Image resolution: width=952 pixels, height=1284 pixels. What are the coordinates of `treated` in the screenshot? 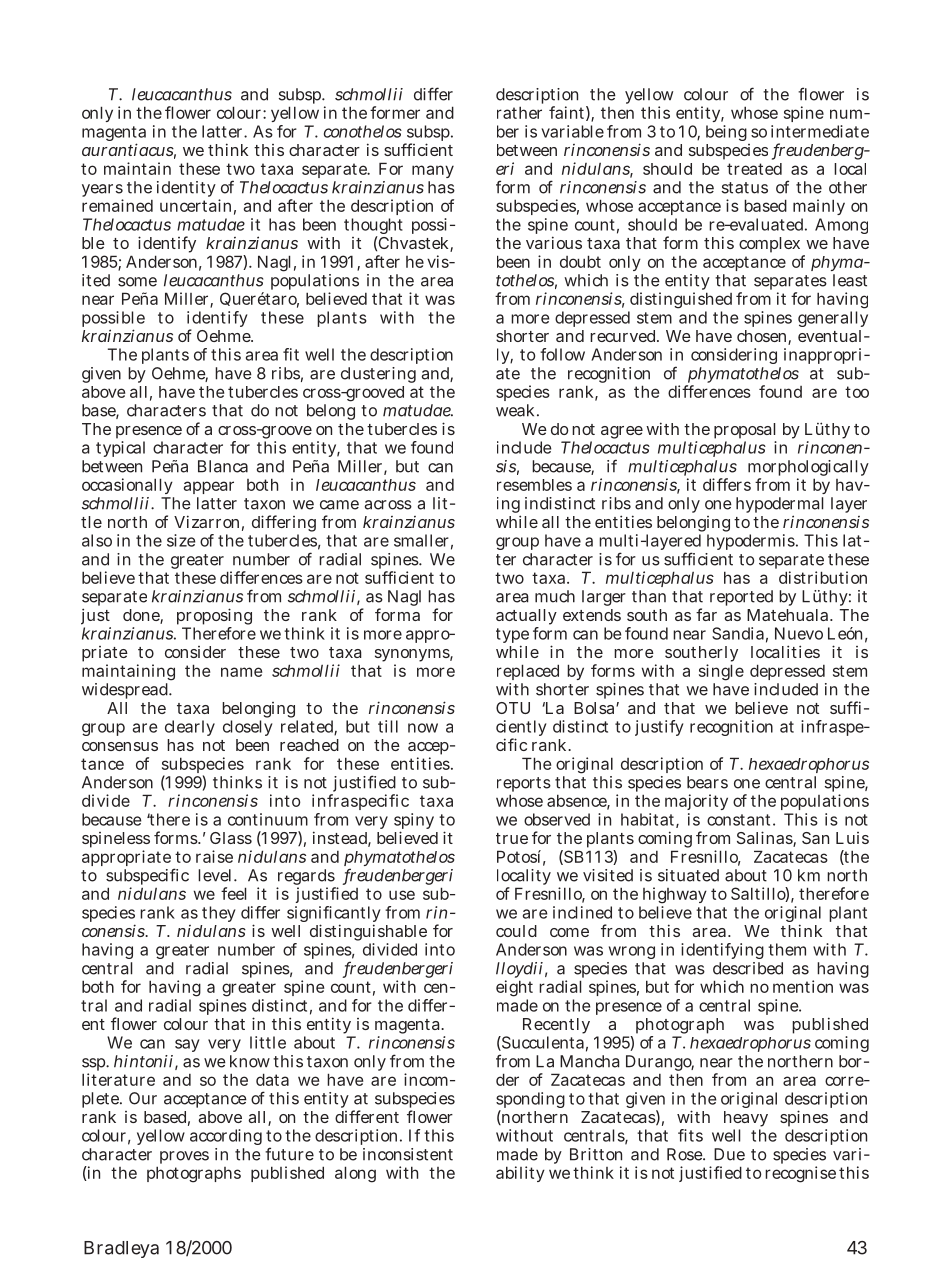 It's located at (754, 169).
